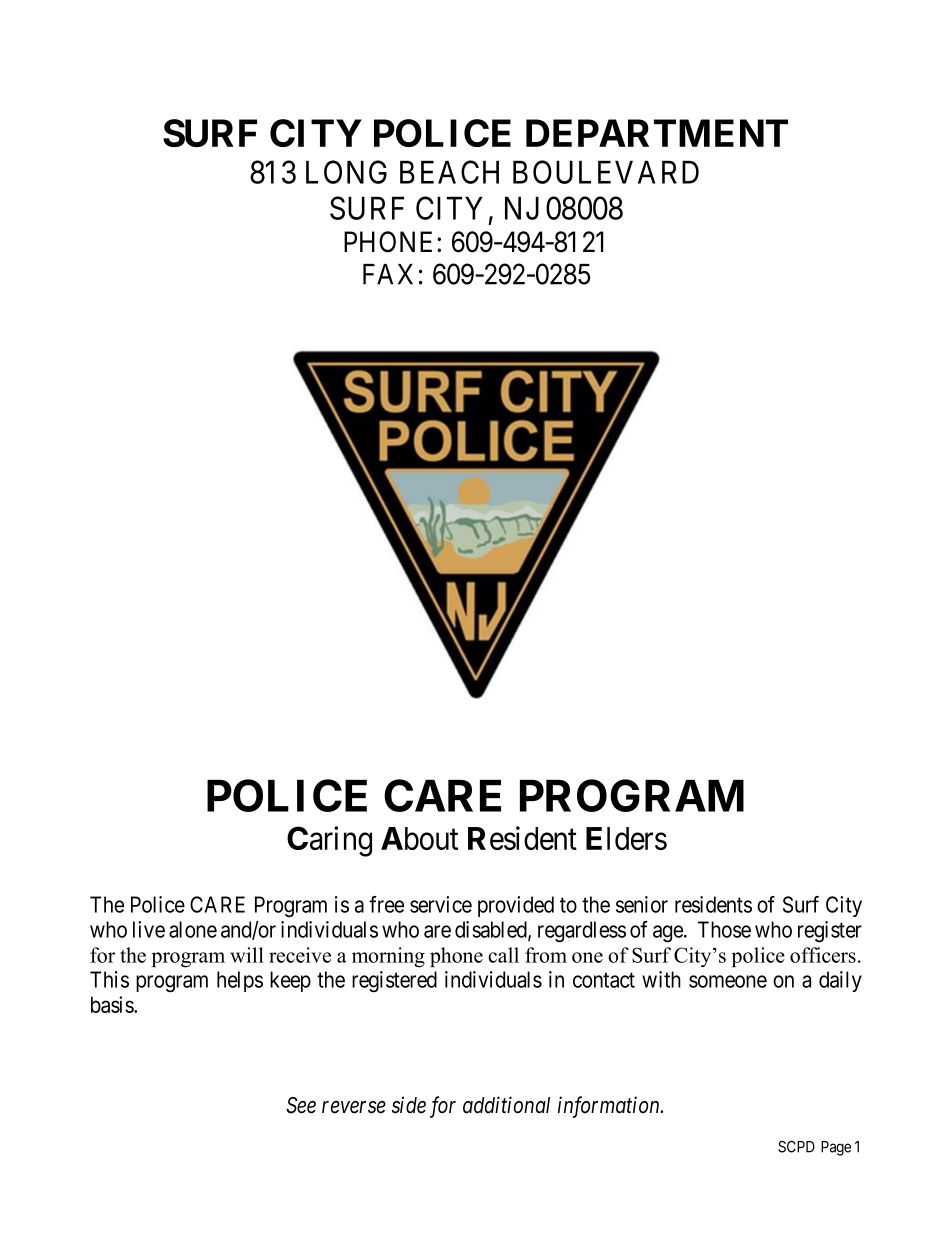  What do you see at coordinates (329, 841) in the page?
I see `Caring` at bounding box center [329, 841].
